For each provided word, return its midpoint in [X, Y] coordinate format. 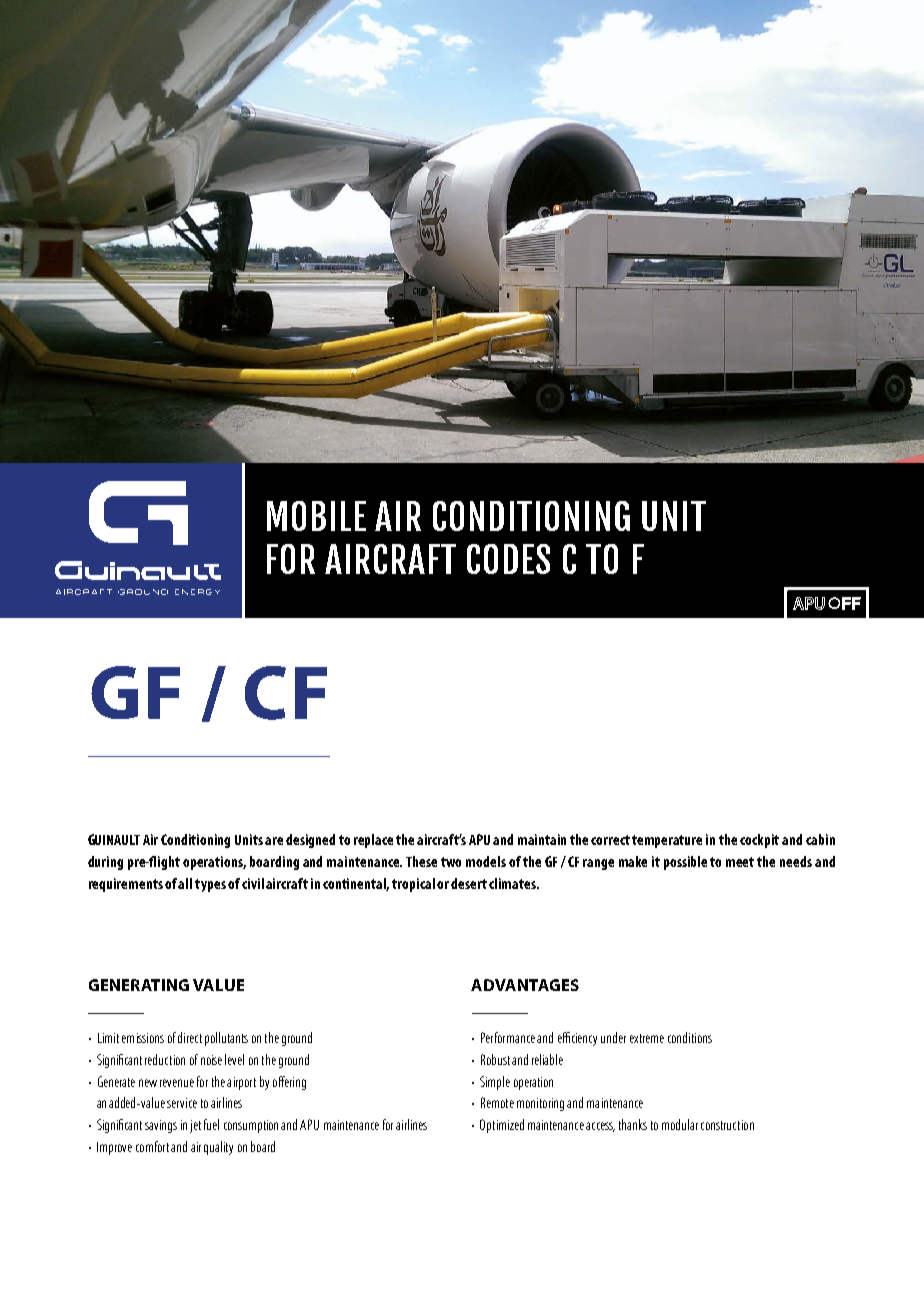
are [274, 841]
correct [610, 840]
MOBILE [316, 516]
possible [685, 863]
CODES [508, 559]
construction [727, 1125]
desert [469, 883]
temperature [667, 841]
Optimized [502, 1126]
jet [195, 1126]
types [210, 885]
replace [373, 841]
